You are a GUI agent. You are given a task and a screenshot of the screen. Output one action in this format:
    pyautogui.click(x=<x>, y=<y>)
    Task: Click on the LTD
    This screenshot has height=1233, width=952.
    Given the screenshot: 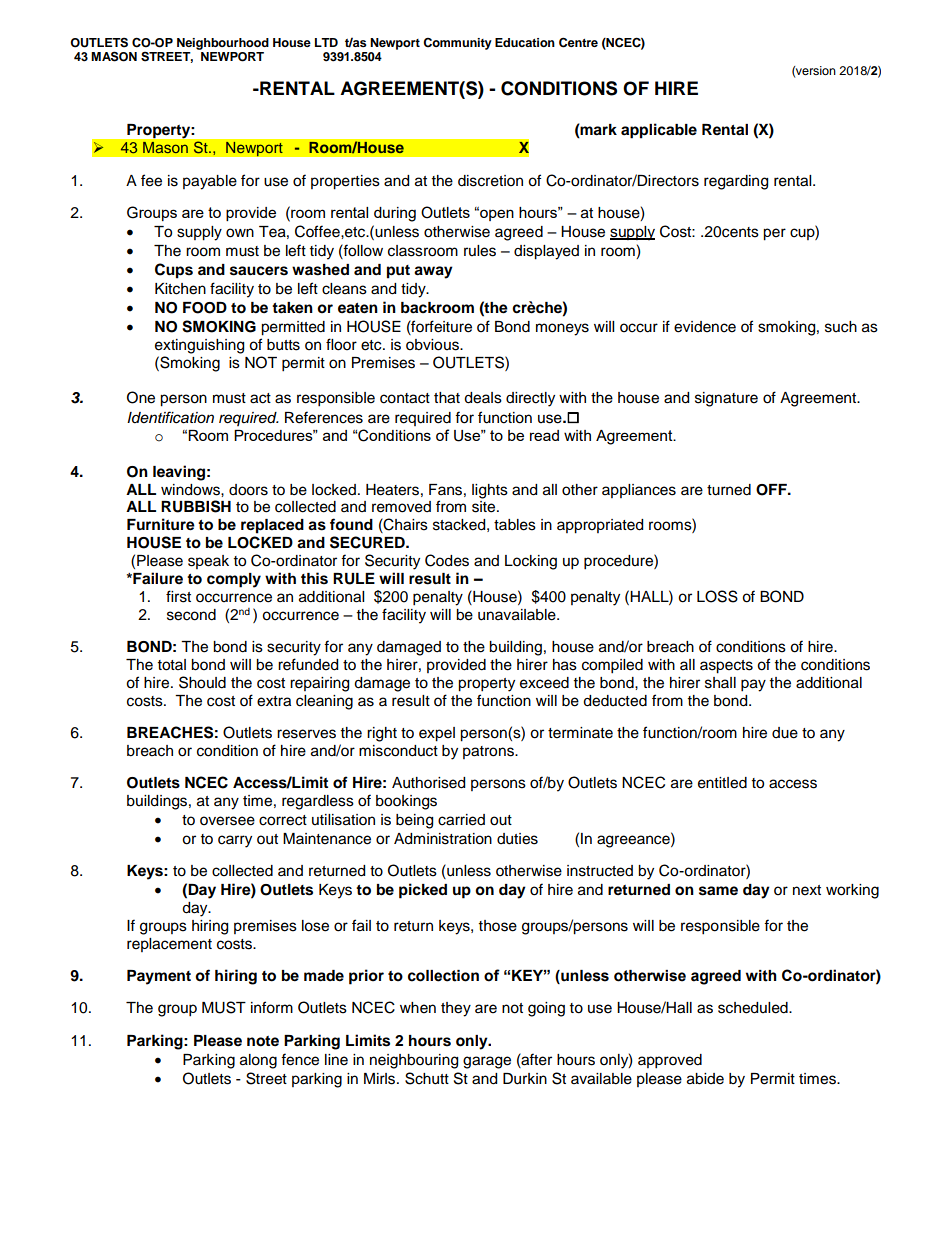 What is the action you would take?
    pyautogui.click(x=326, y=42)
